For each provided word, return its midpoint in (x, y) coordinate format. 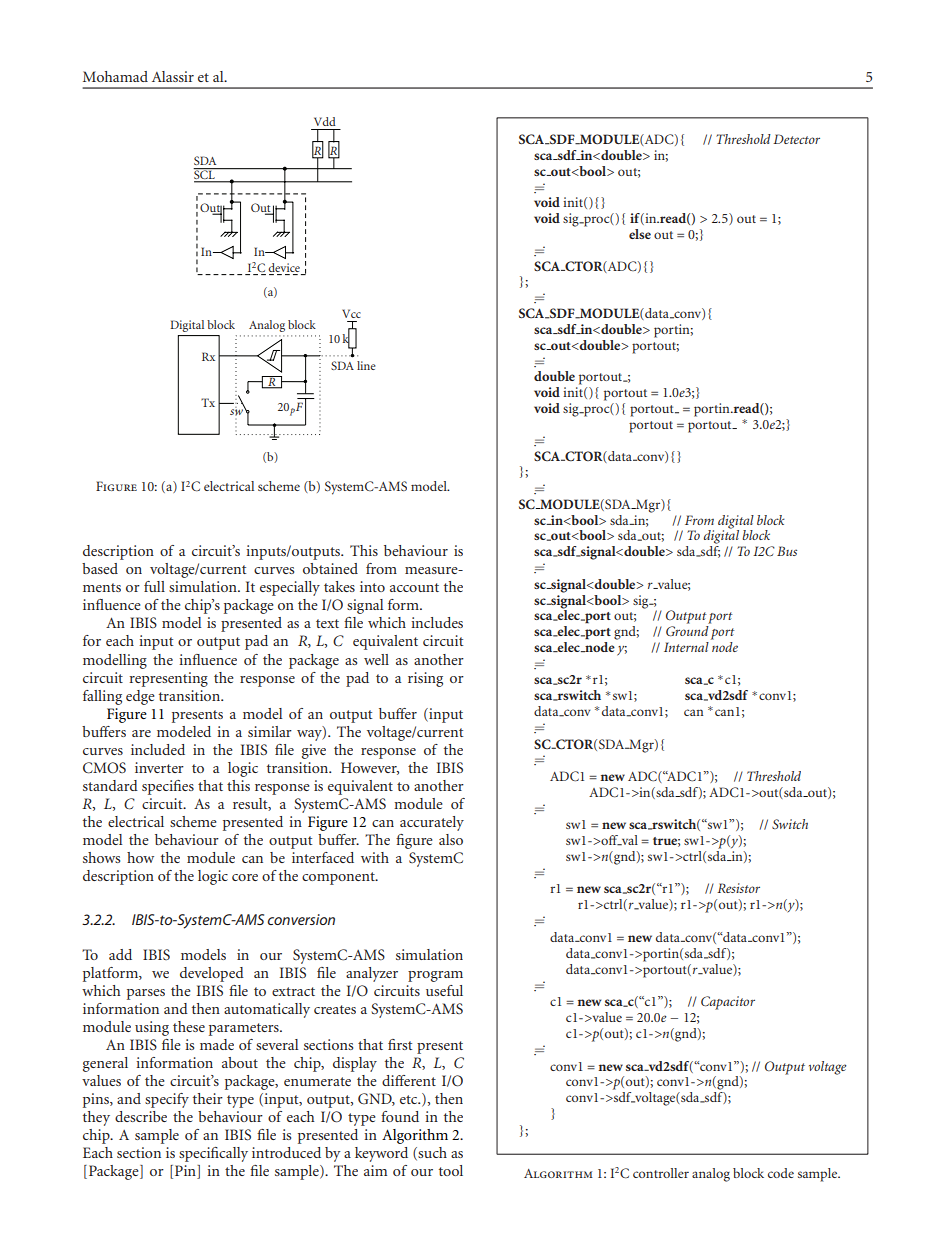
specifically (213, 1154)
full (154, 586)
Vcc (351, 313)
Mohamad (115, 76)
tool (451, 1170)
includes (437, 622)
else (640, 234)
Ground (687, 631)
